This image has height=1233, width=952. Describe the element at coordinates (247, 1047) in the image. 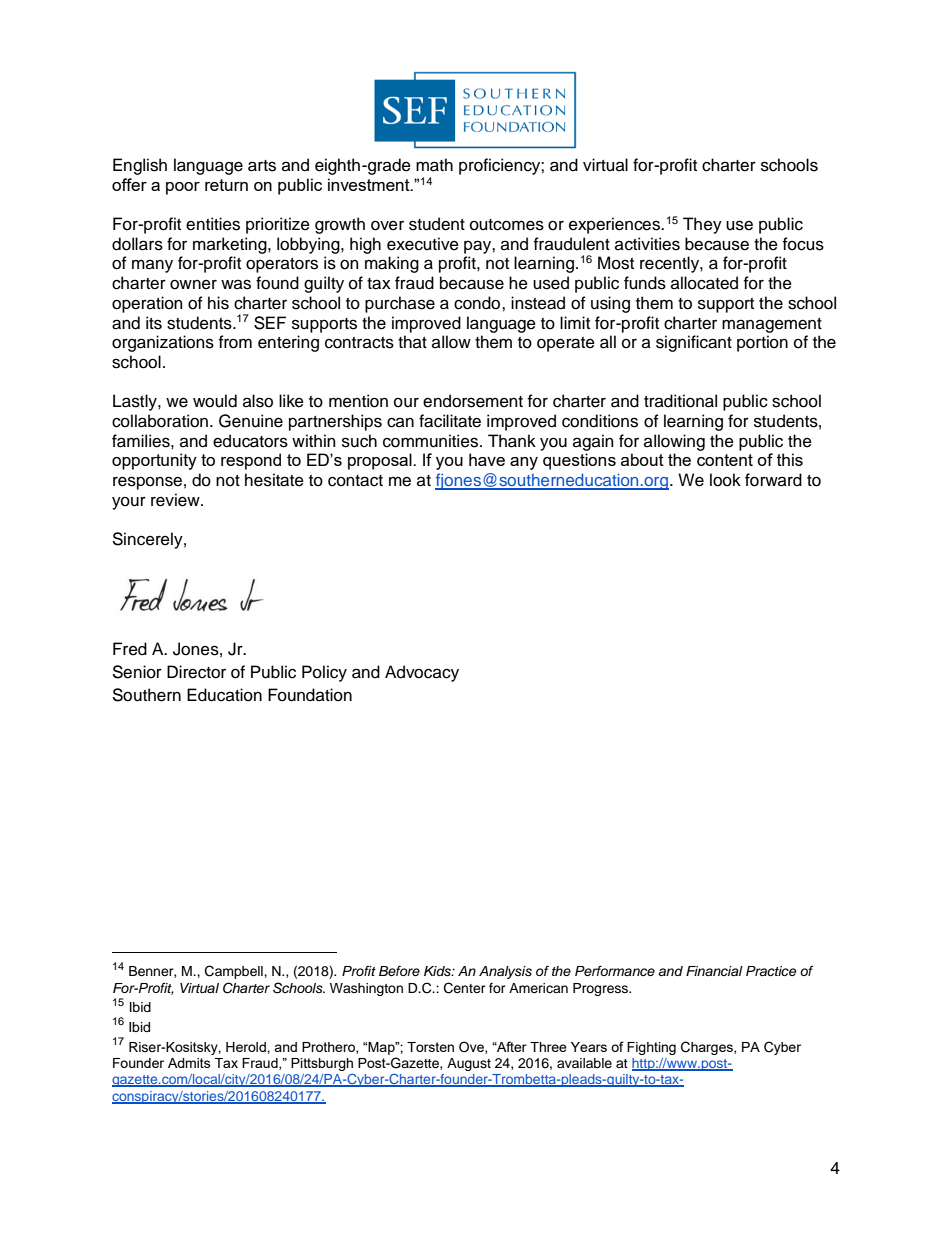

I see `Herold` at that location.
